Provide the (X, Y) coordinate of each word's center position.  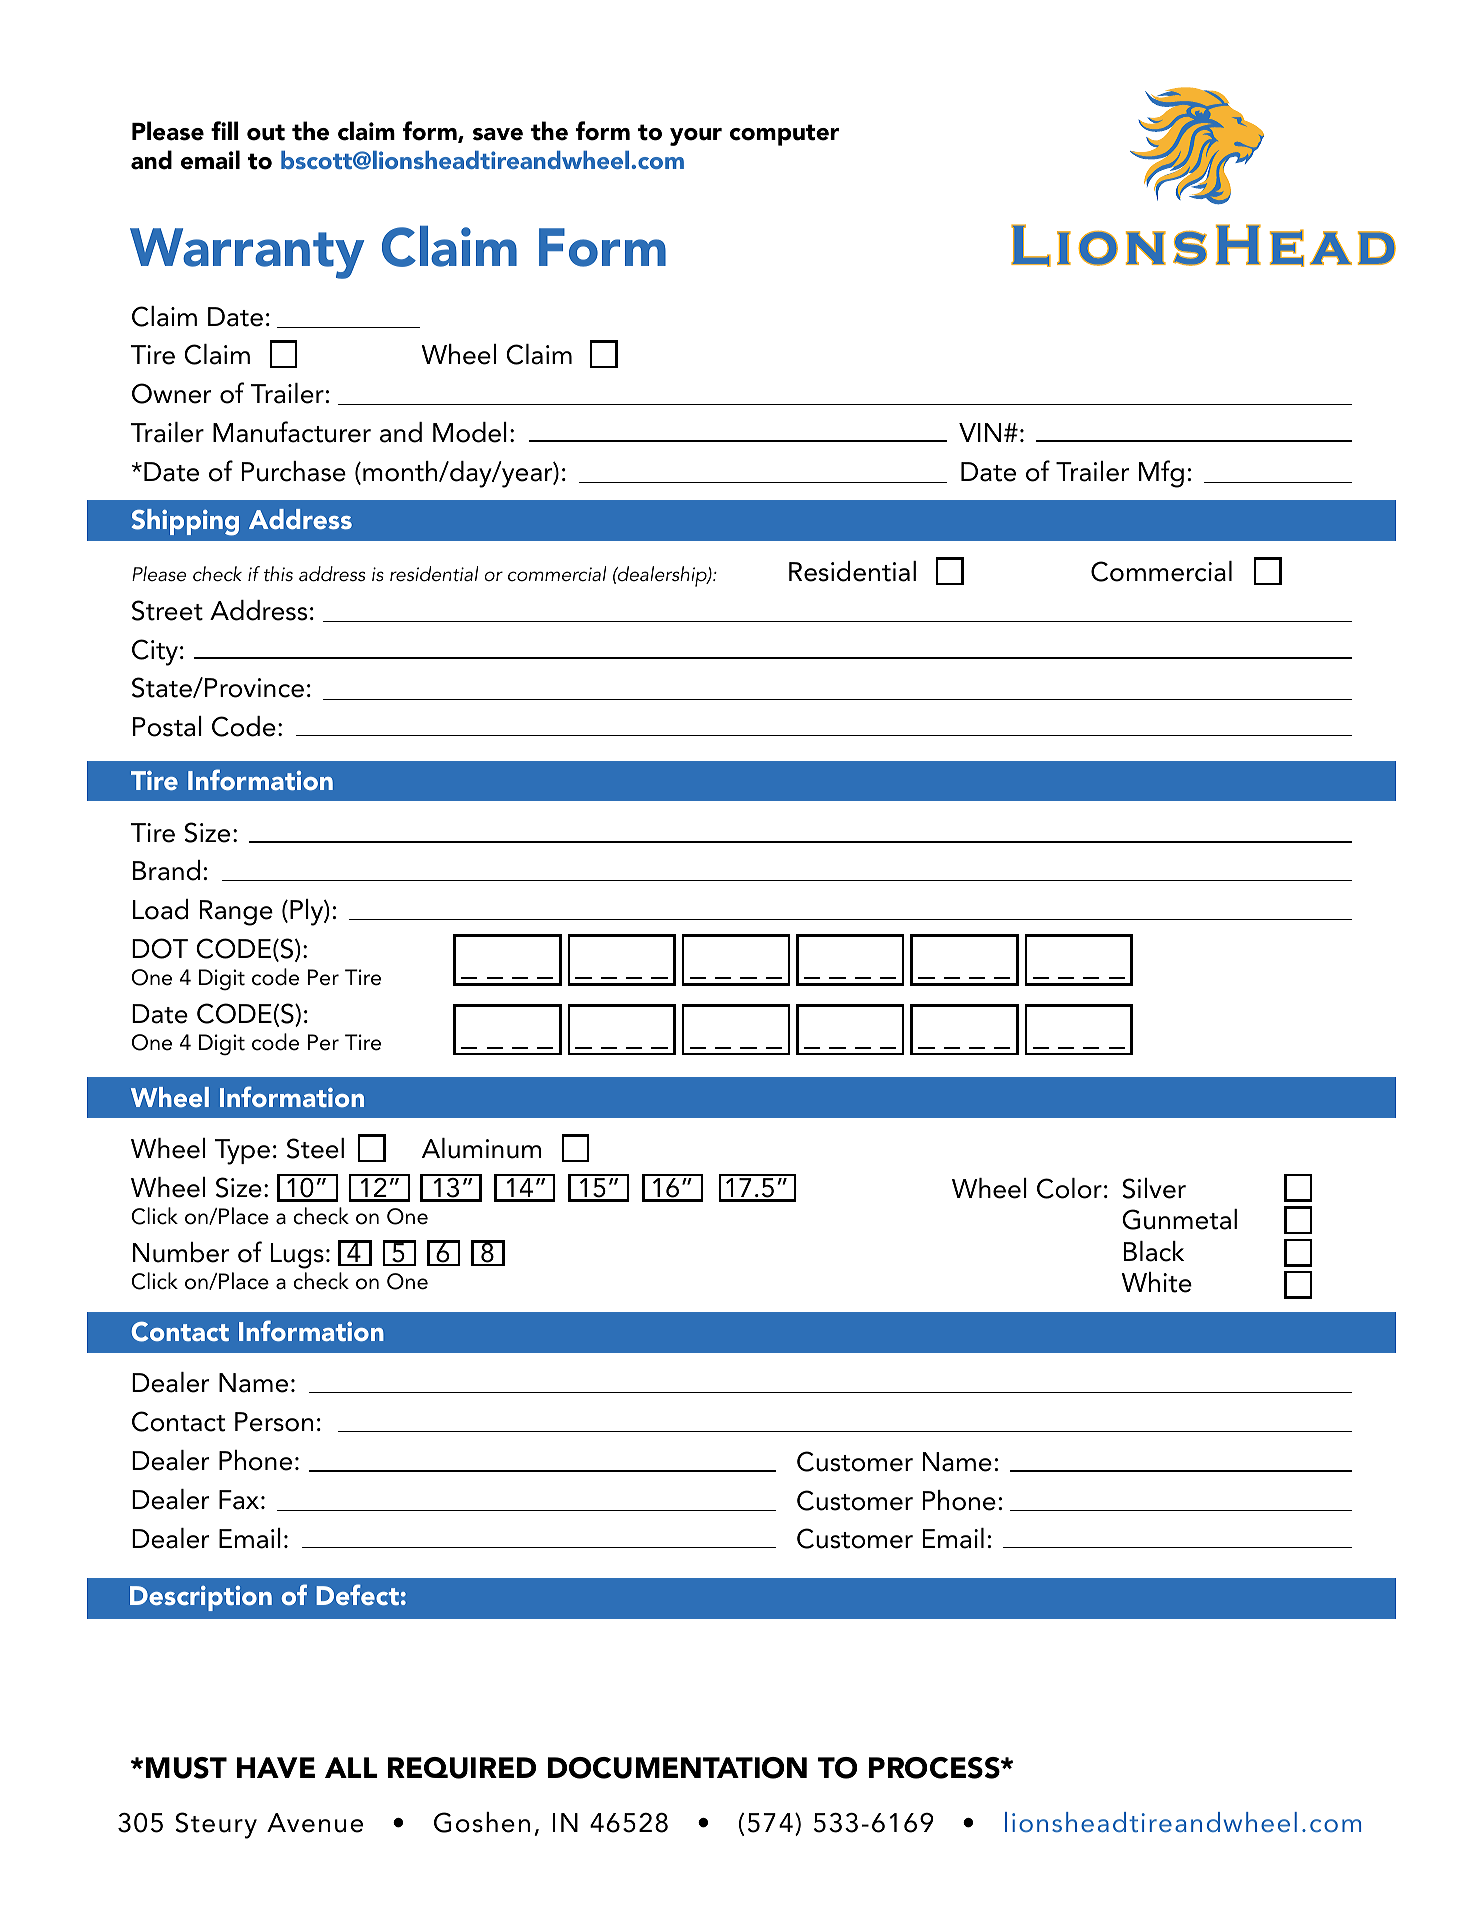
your (696, 137)
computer (784, 135)
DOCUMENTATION (677, 1768)
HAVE (276, 1767)
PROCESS (935, 1768)
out (266, 132)
